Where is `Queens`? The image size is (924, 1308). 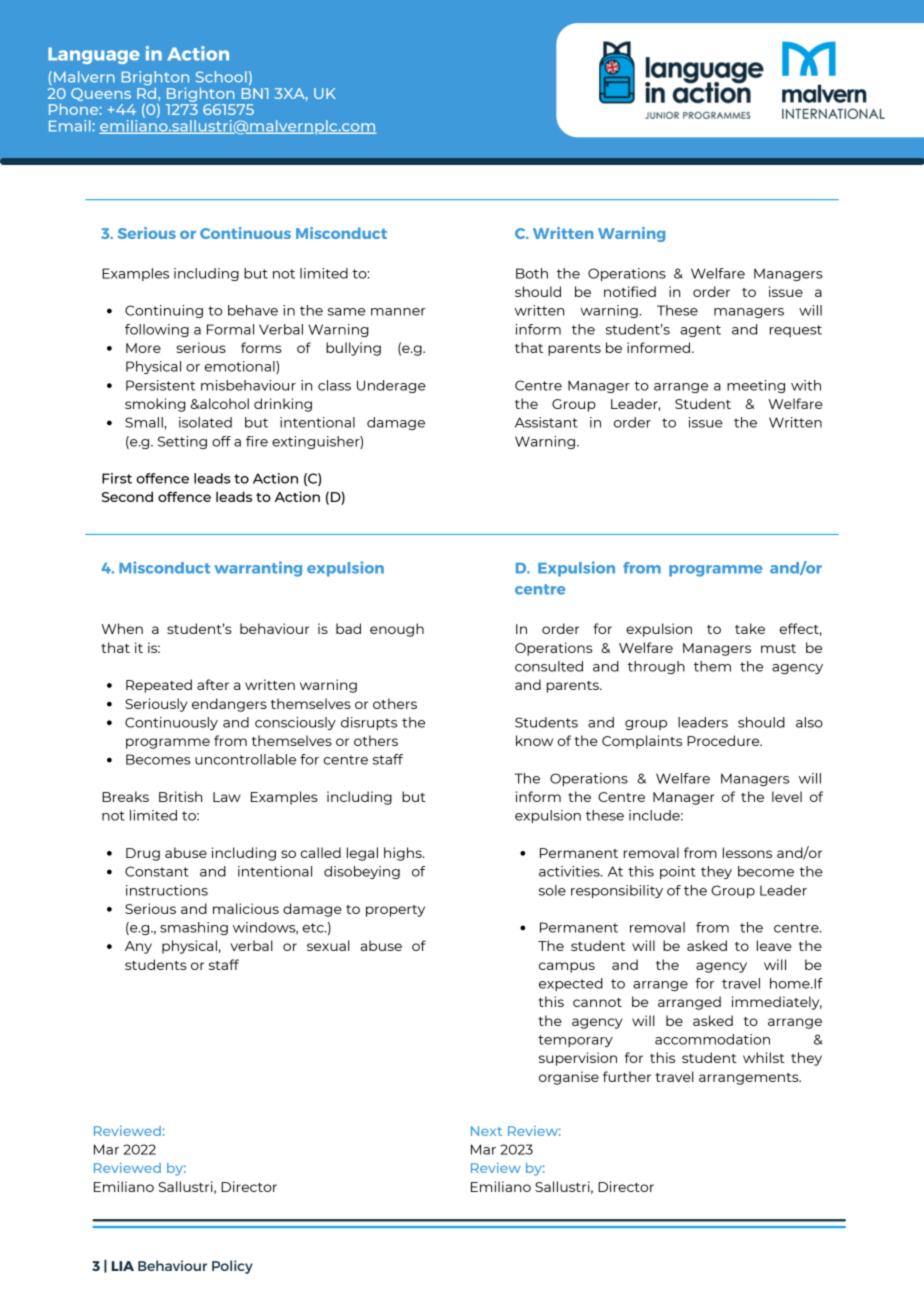 Queens is located at coordinates (101, 94).
